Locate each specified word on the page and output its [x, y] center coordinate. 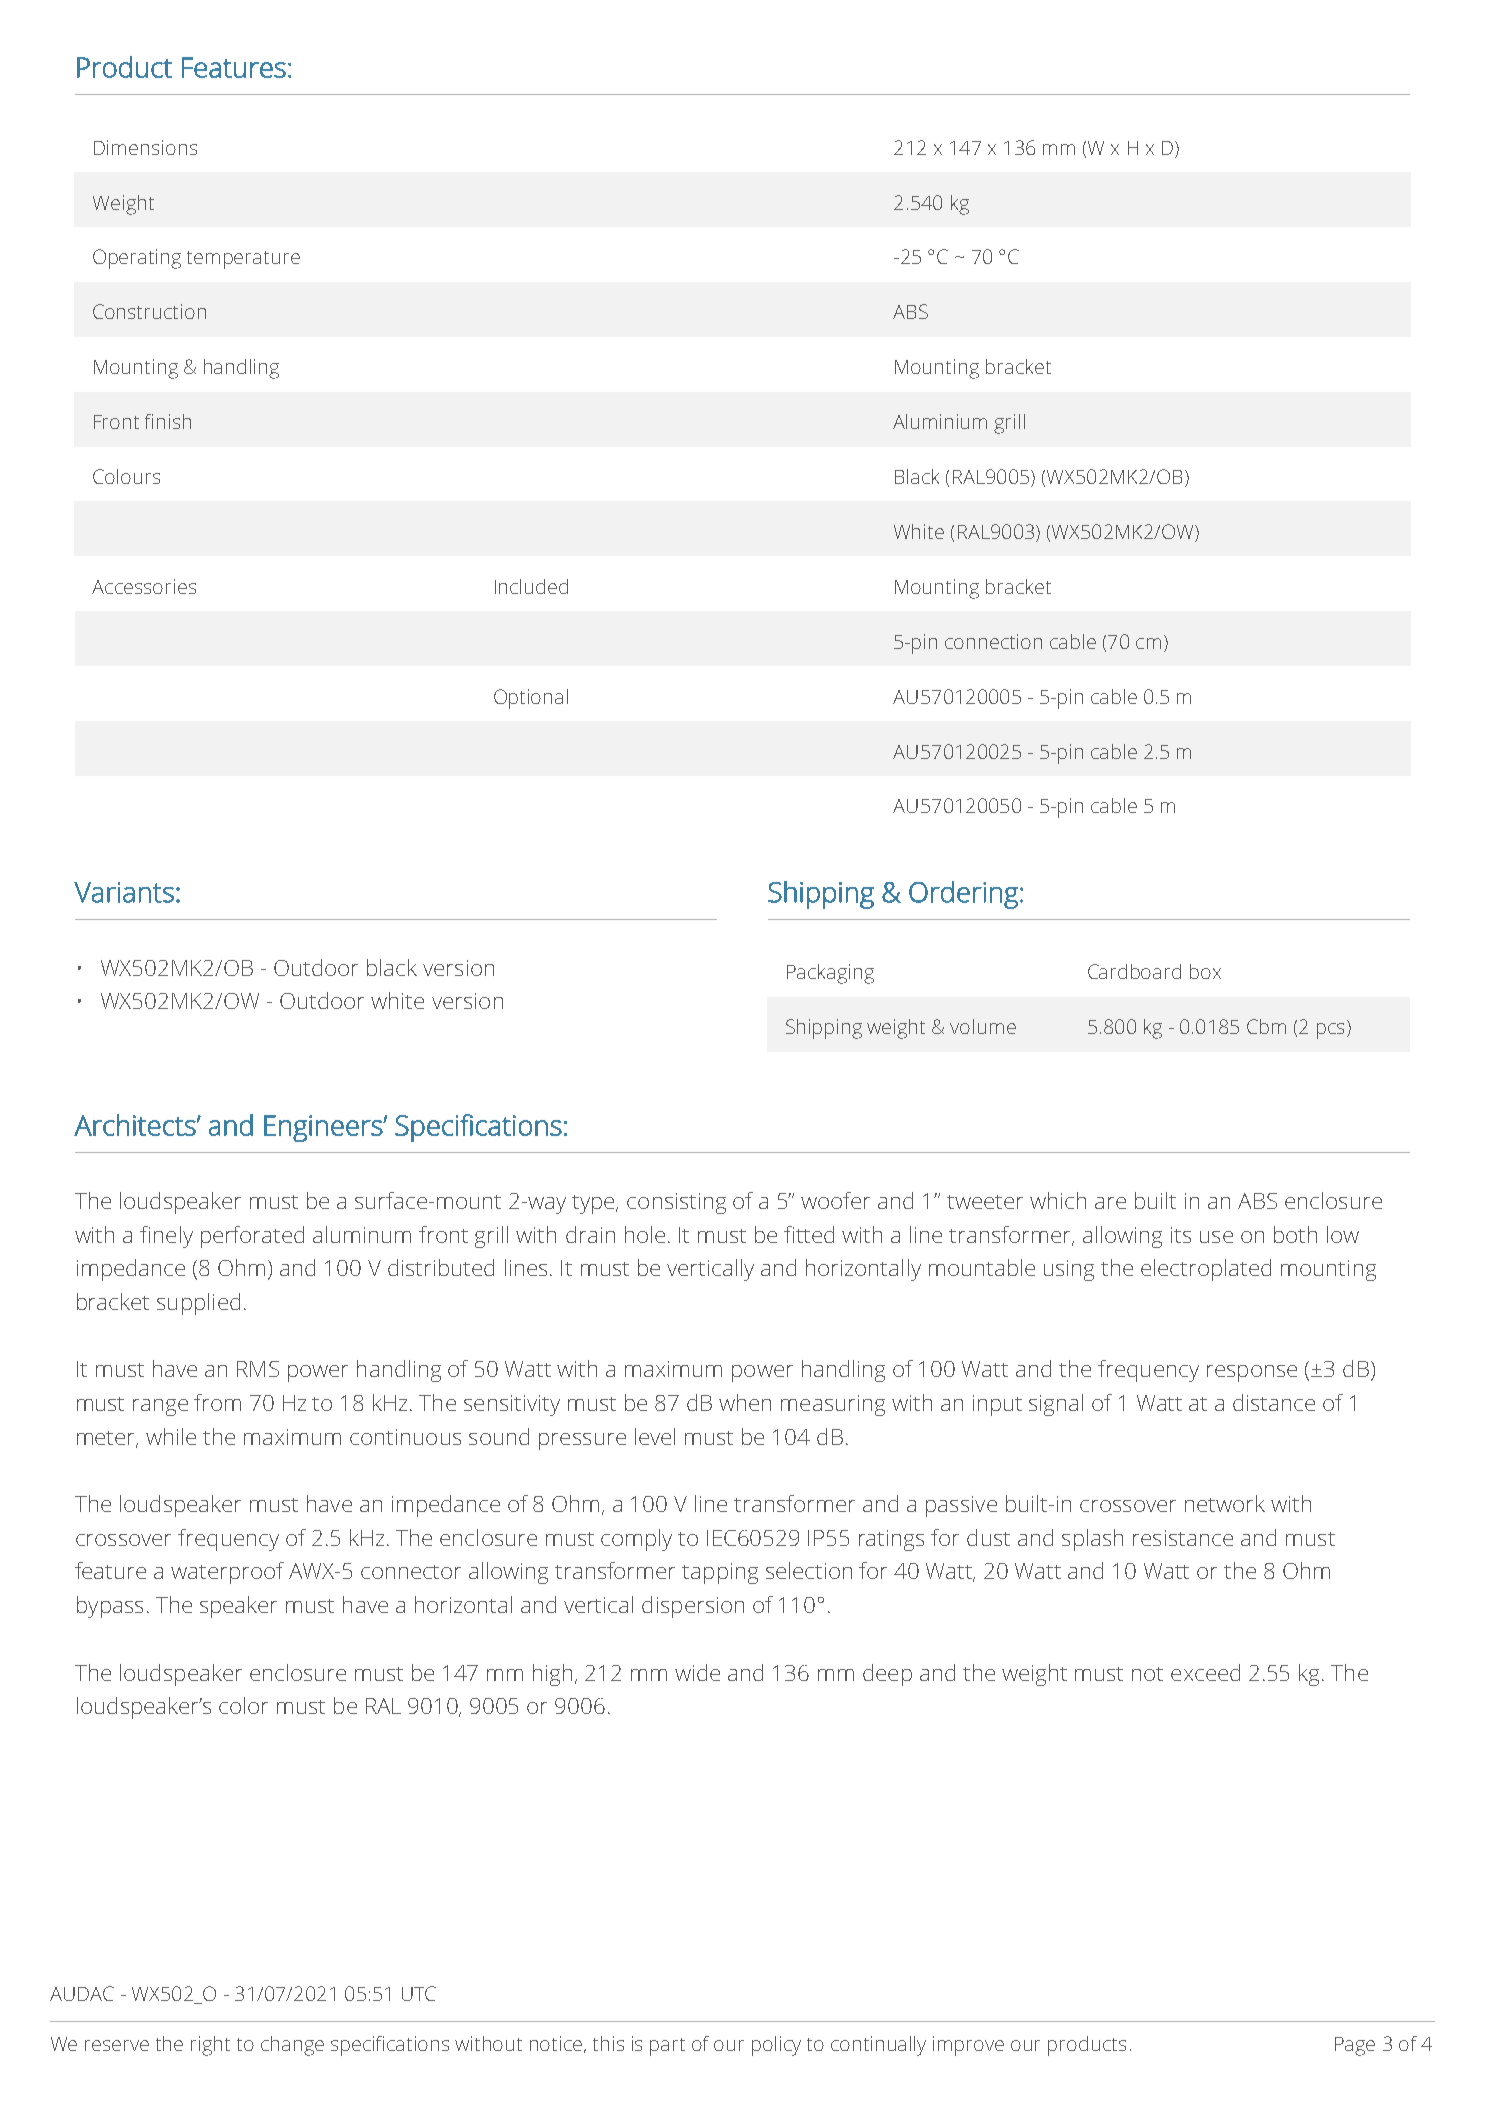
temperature [243, 260]
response [1252, 1373]
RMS [258, 1369]
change [292, 2046]
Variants [124, 892]
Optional [531, 699]
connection [993, 641]
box [1205, 971]
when [745, 1402]
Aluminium [940, 421]
